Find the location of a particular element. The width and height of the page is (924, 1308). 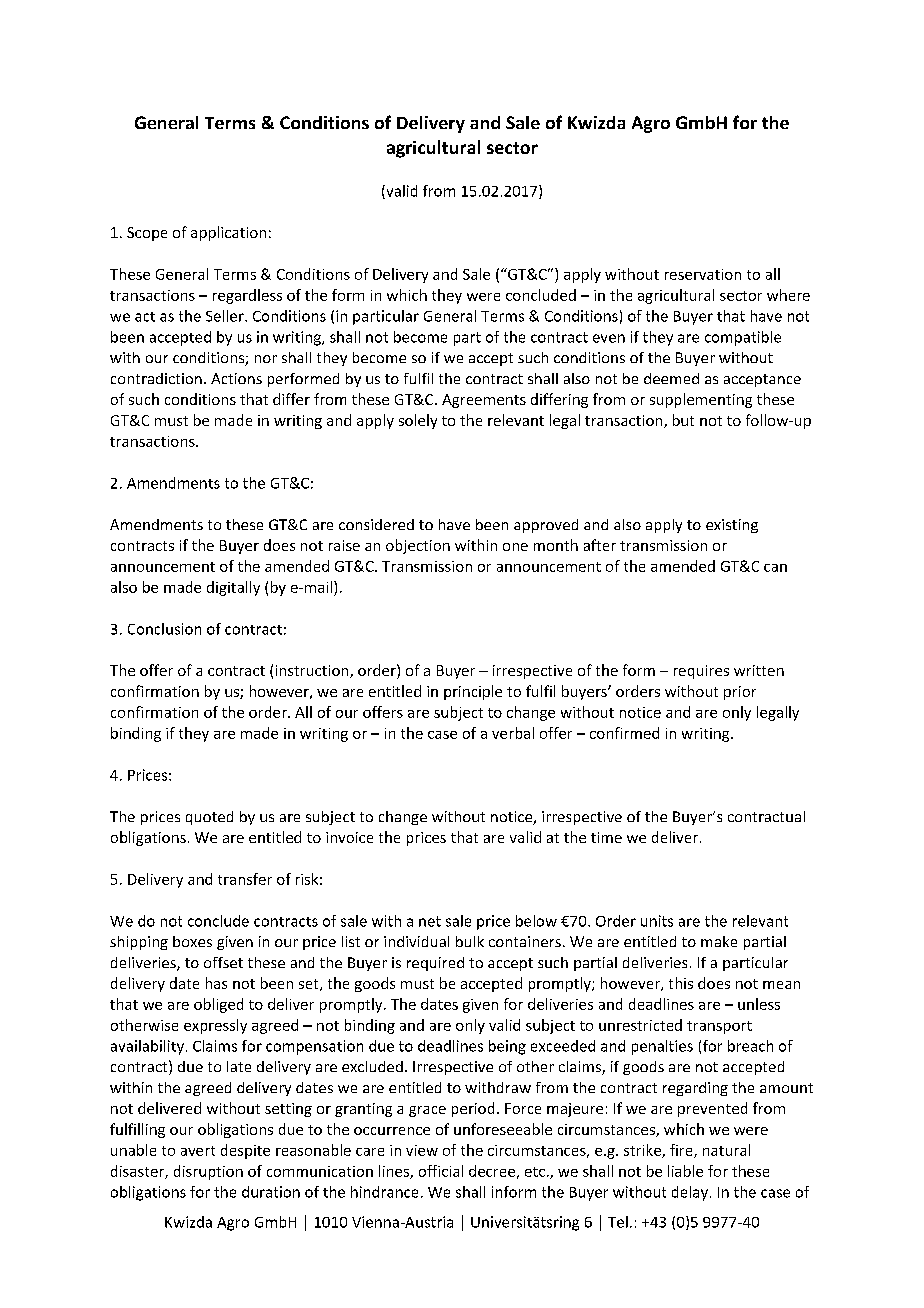

Agreements is located at coordinates (484, 401).
